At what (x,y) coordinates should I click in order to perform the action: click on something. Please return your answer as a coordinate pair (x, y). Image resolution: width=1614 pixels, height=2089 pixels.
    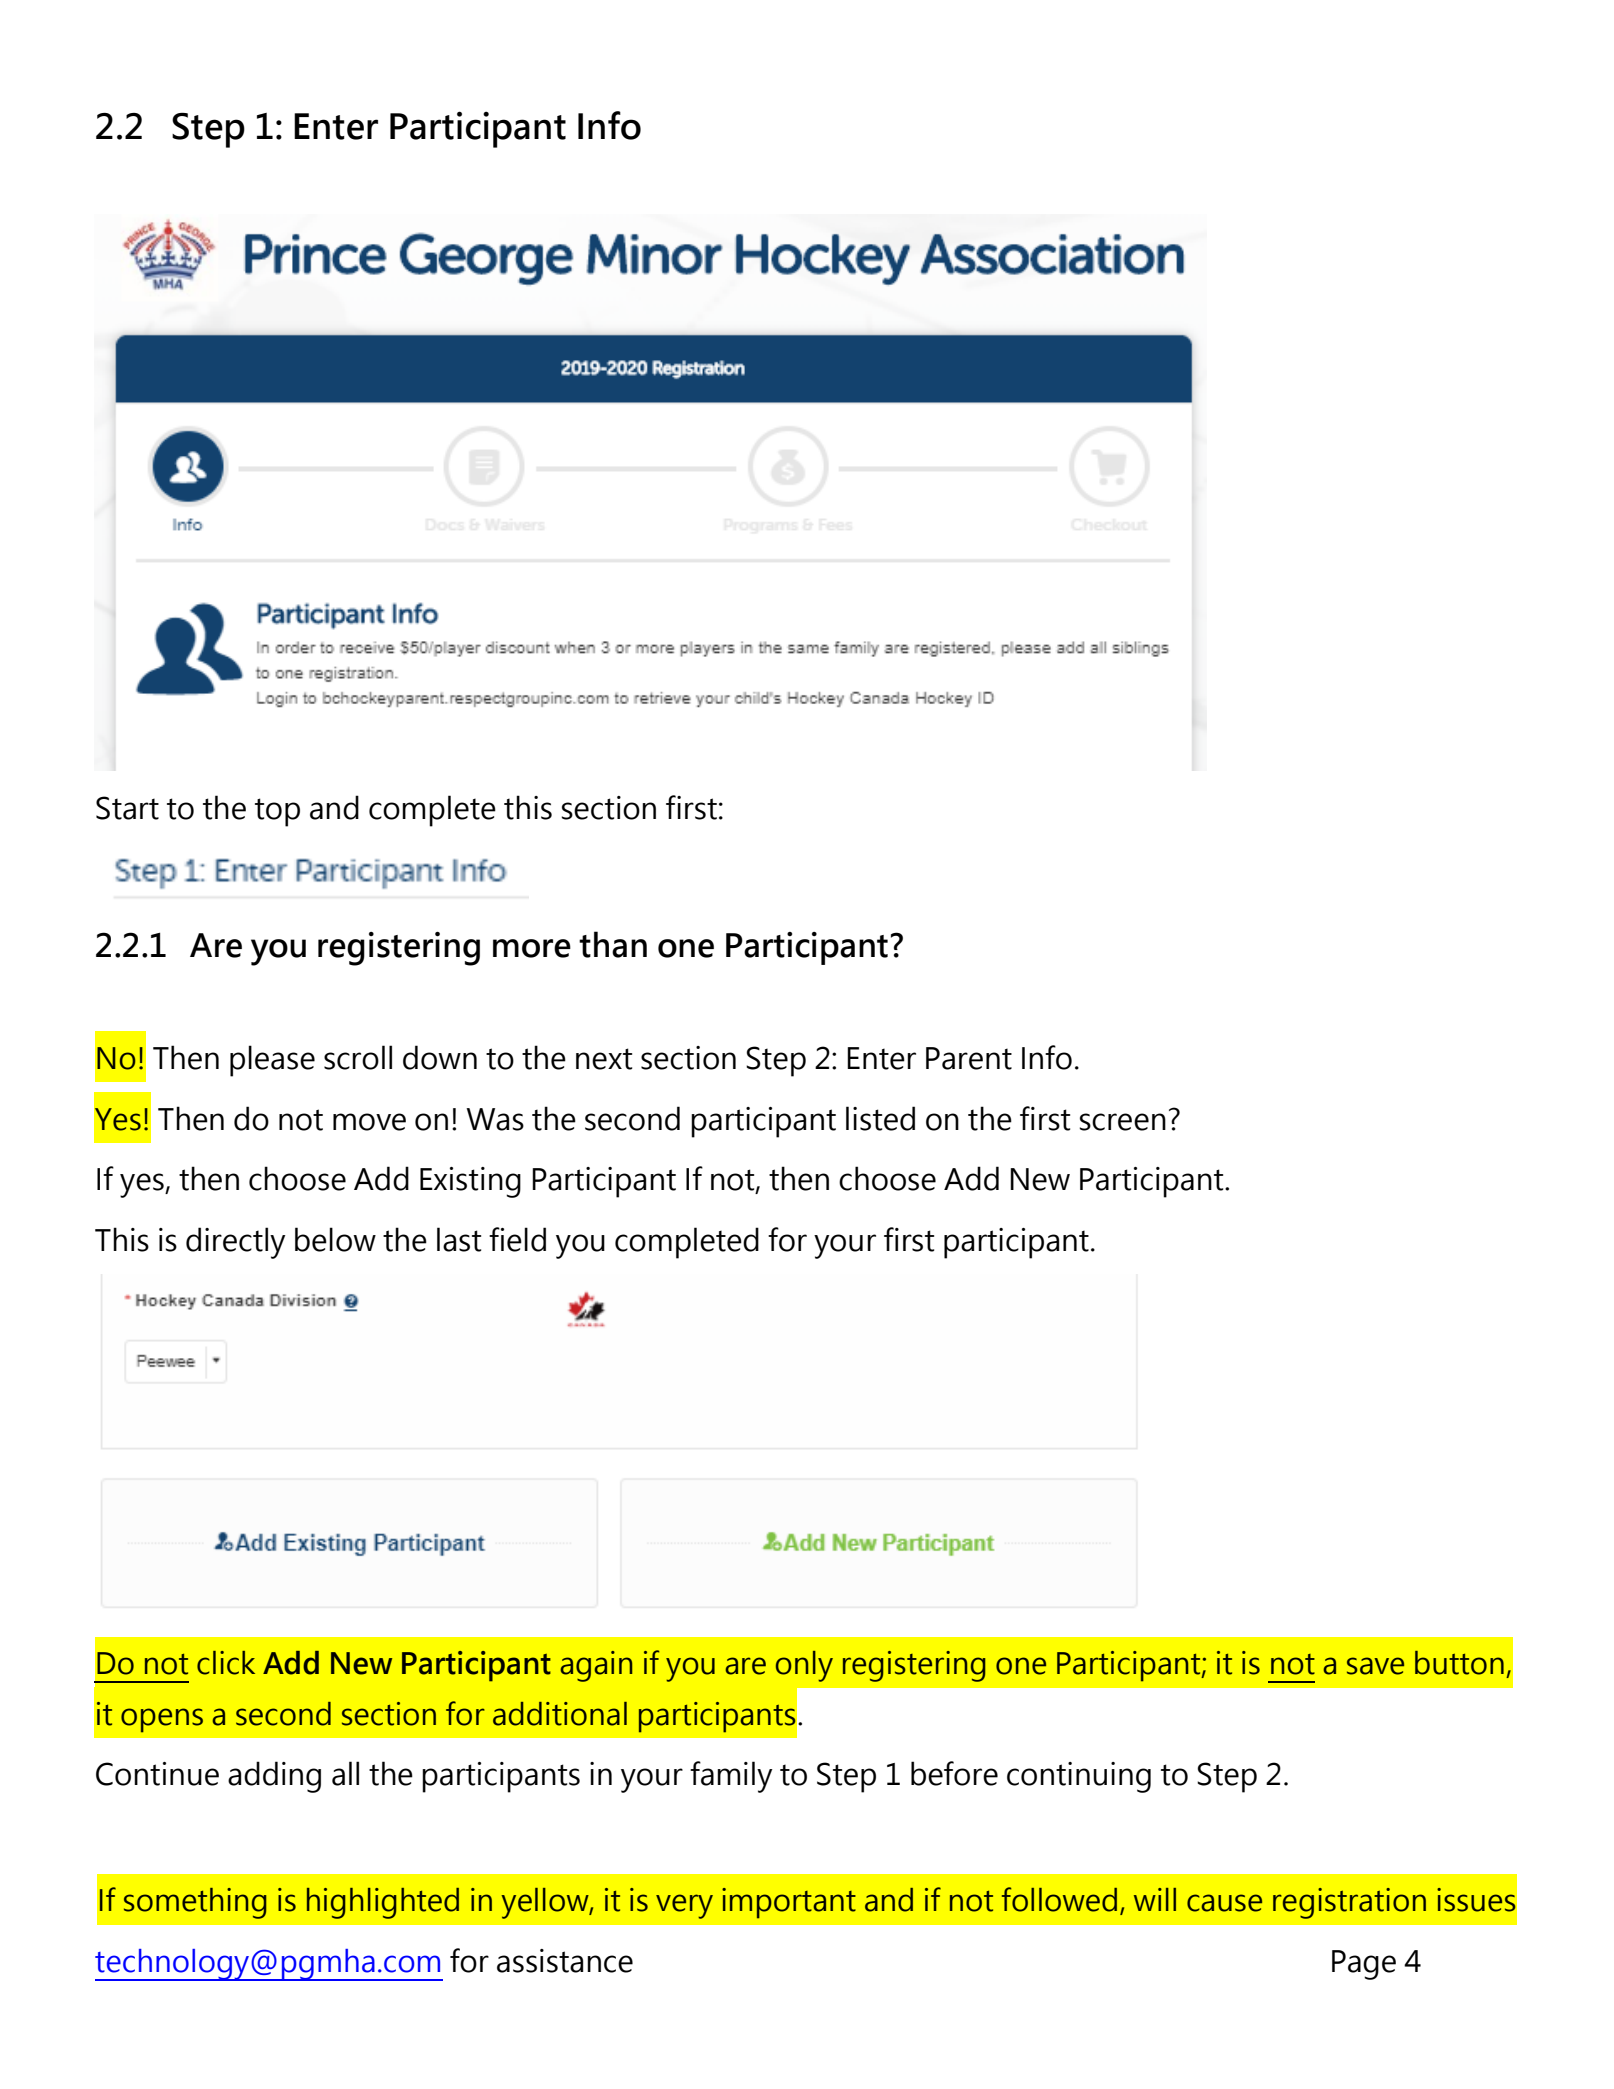
    Looking at the image, I should click on (195, 1903).
